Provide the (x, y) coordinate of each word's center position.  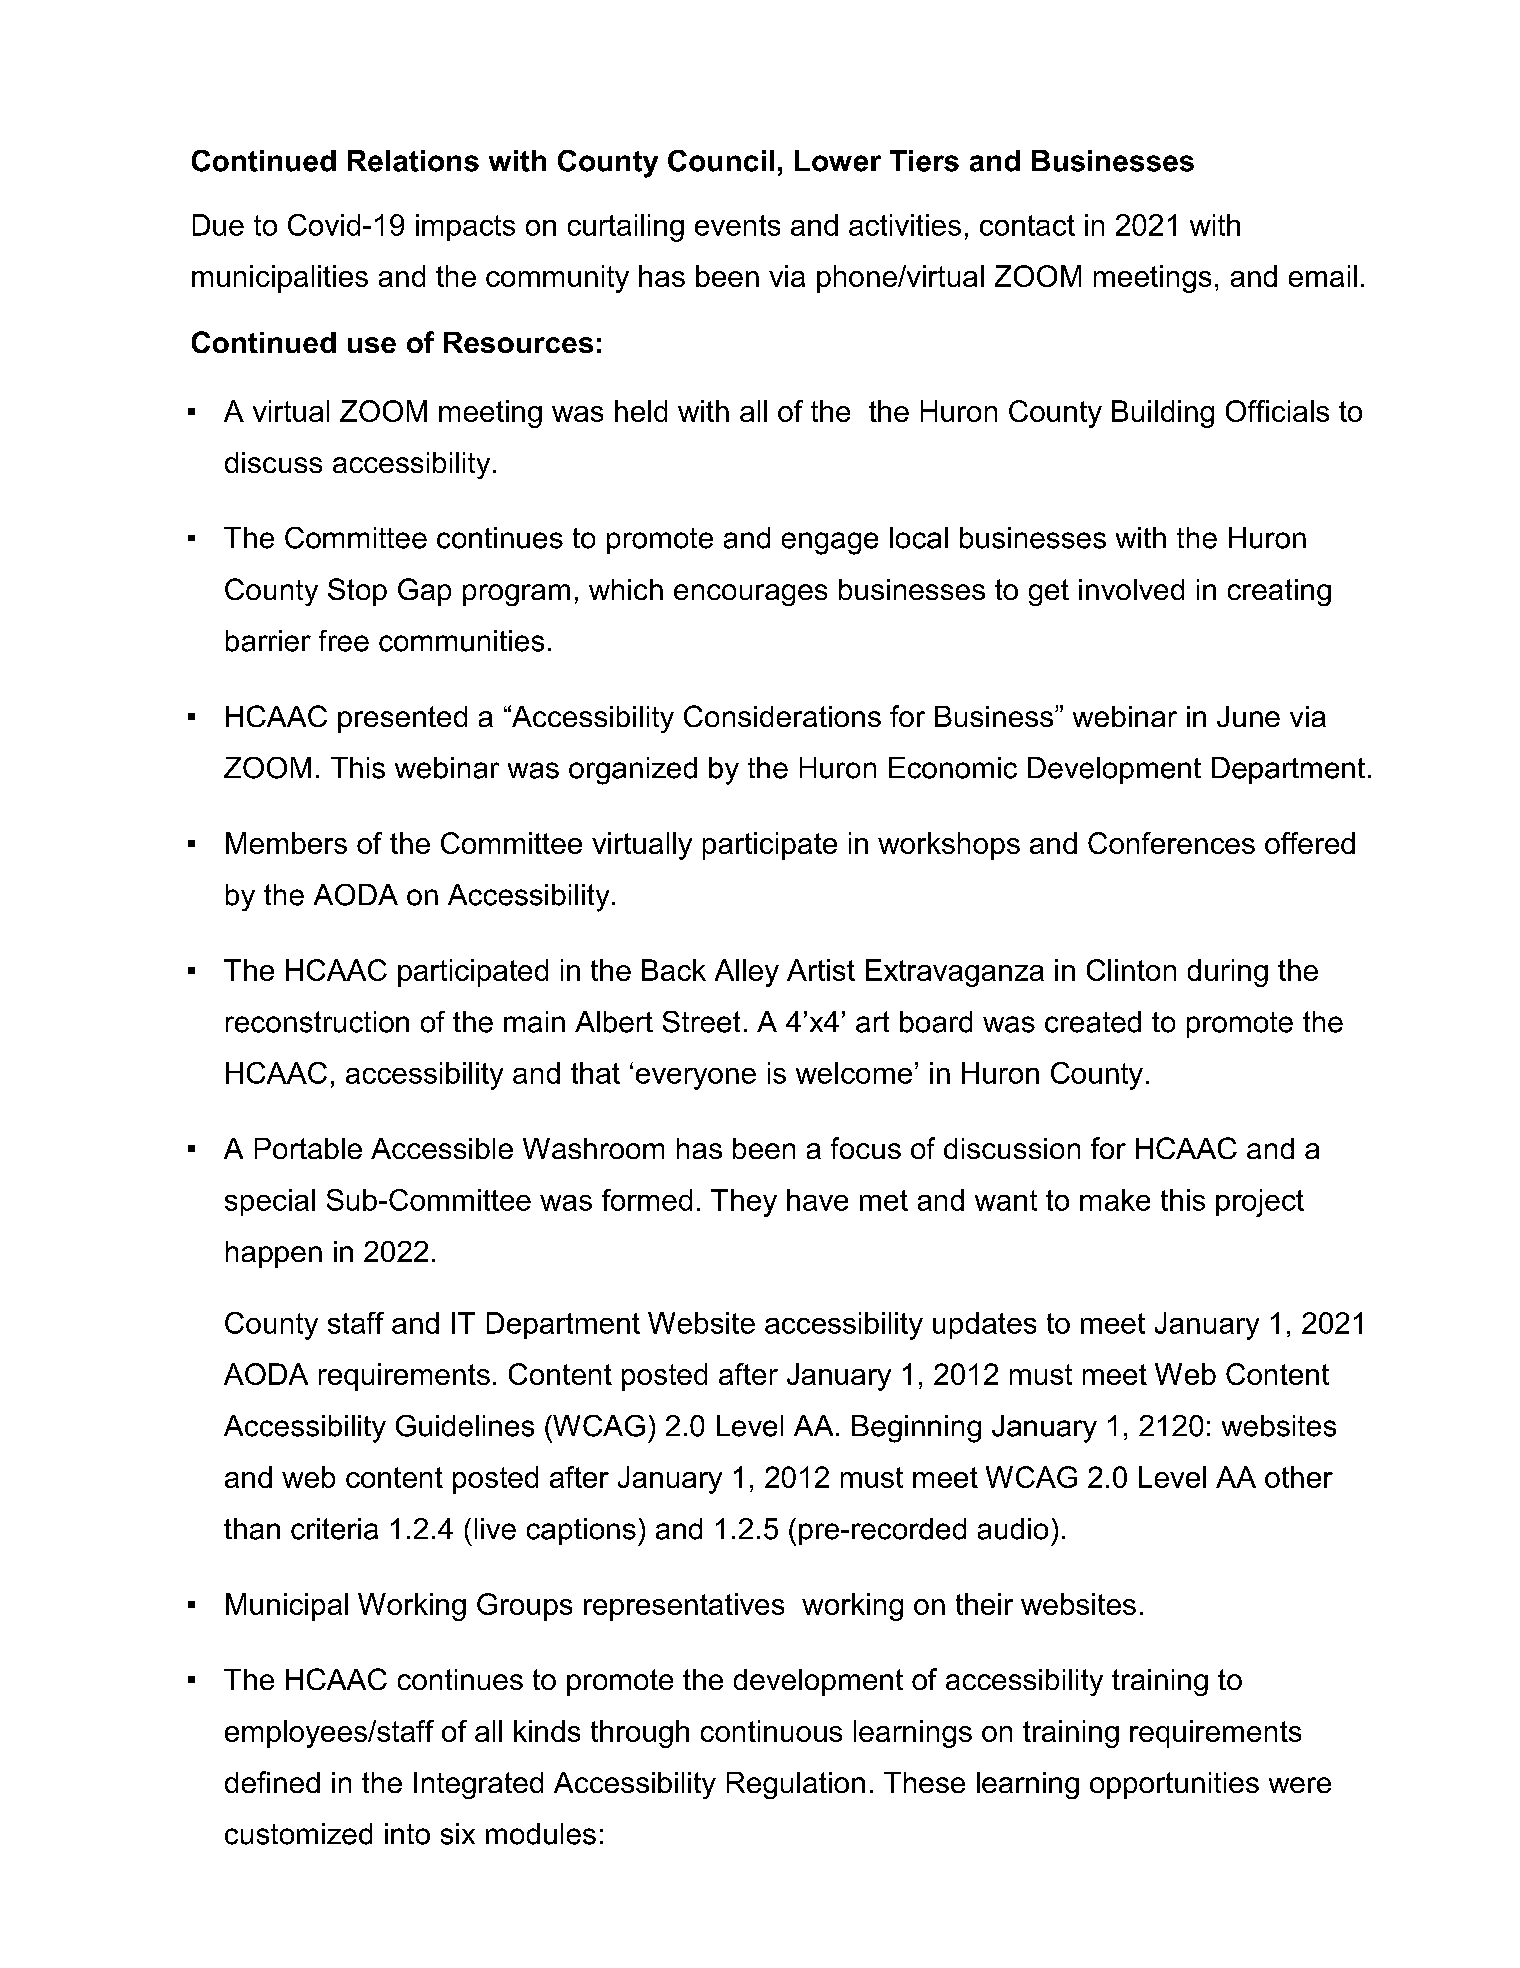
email (1323, 276)
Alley (747, 973)
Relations (413, 161)
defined (272, 1782)
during (1228, 973)
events (737, 225)
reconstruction (317, 1022)
